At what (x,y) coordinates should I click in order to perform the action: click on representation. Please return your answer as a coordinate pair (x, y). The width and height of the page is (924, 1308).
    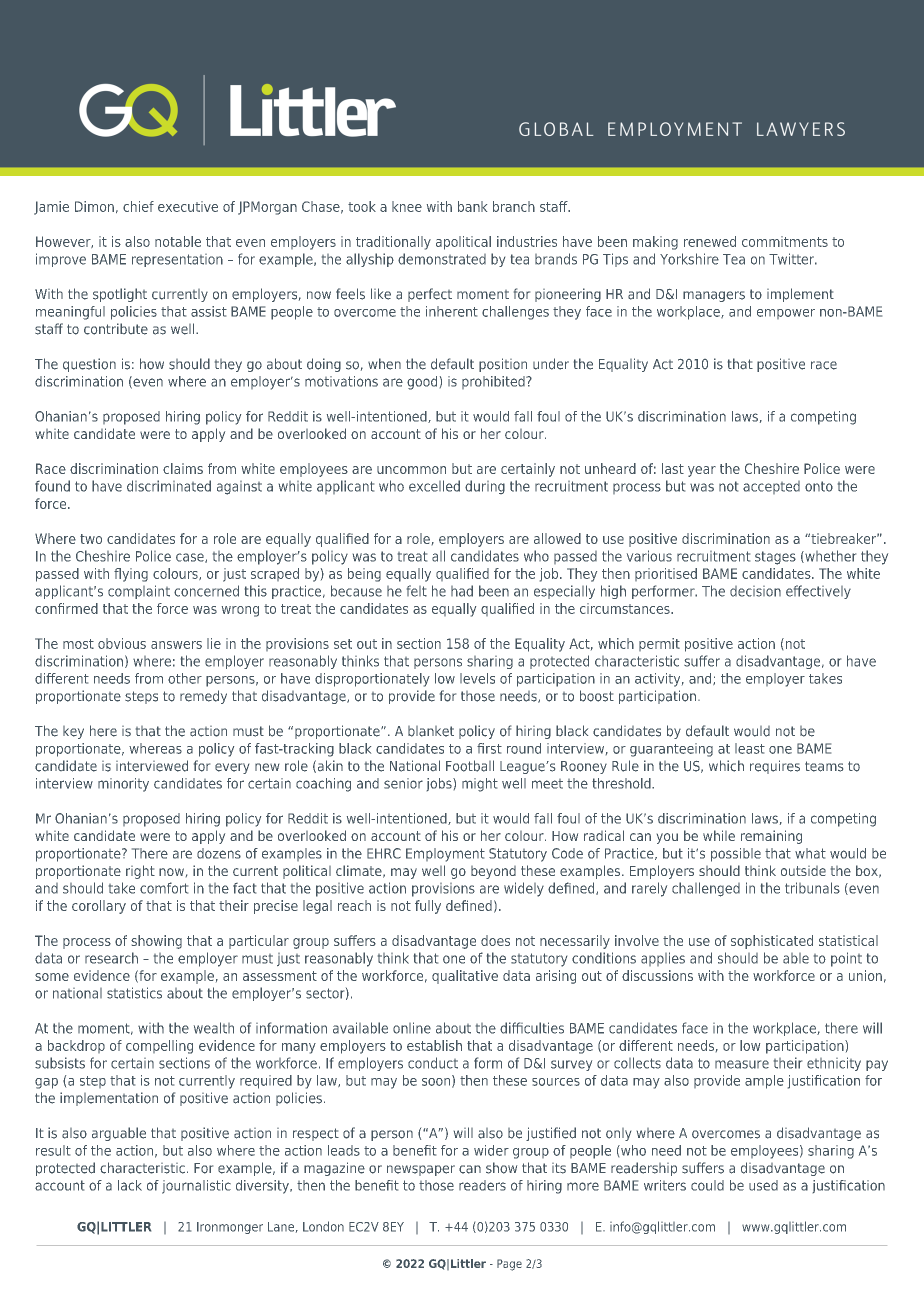
    Looking at the image, I should click on (177, 260).
